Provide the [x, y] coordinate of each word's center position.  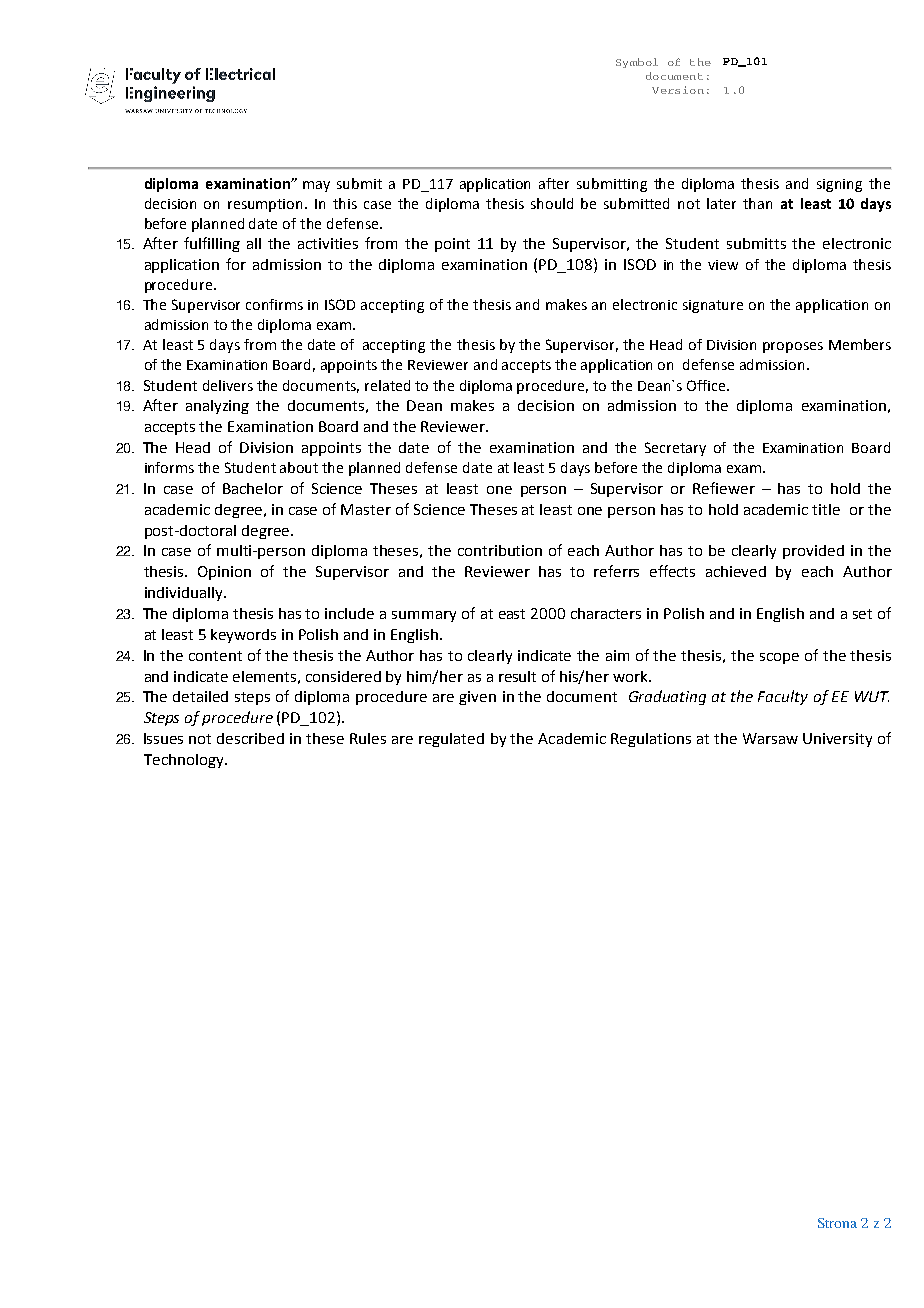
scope [779, 658]
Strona [837, 1223]
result [517, 676]
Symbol [637, 63]
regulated [451, 740]
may [316, 186]
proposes [793, 347]
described [250, 738]
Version [678, 90]
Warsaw [770, 738]
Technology [185, 761]
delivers [228, 385]
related [387, 385]
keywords [243, 636]
